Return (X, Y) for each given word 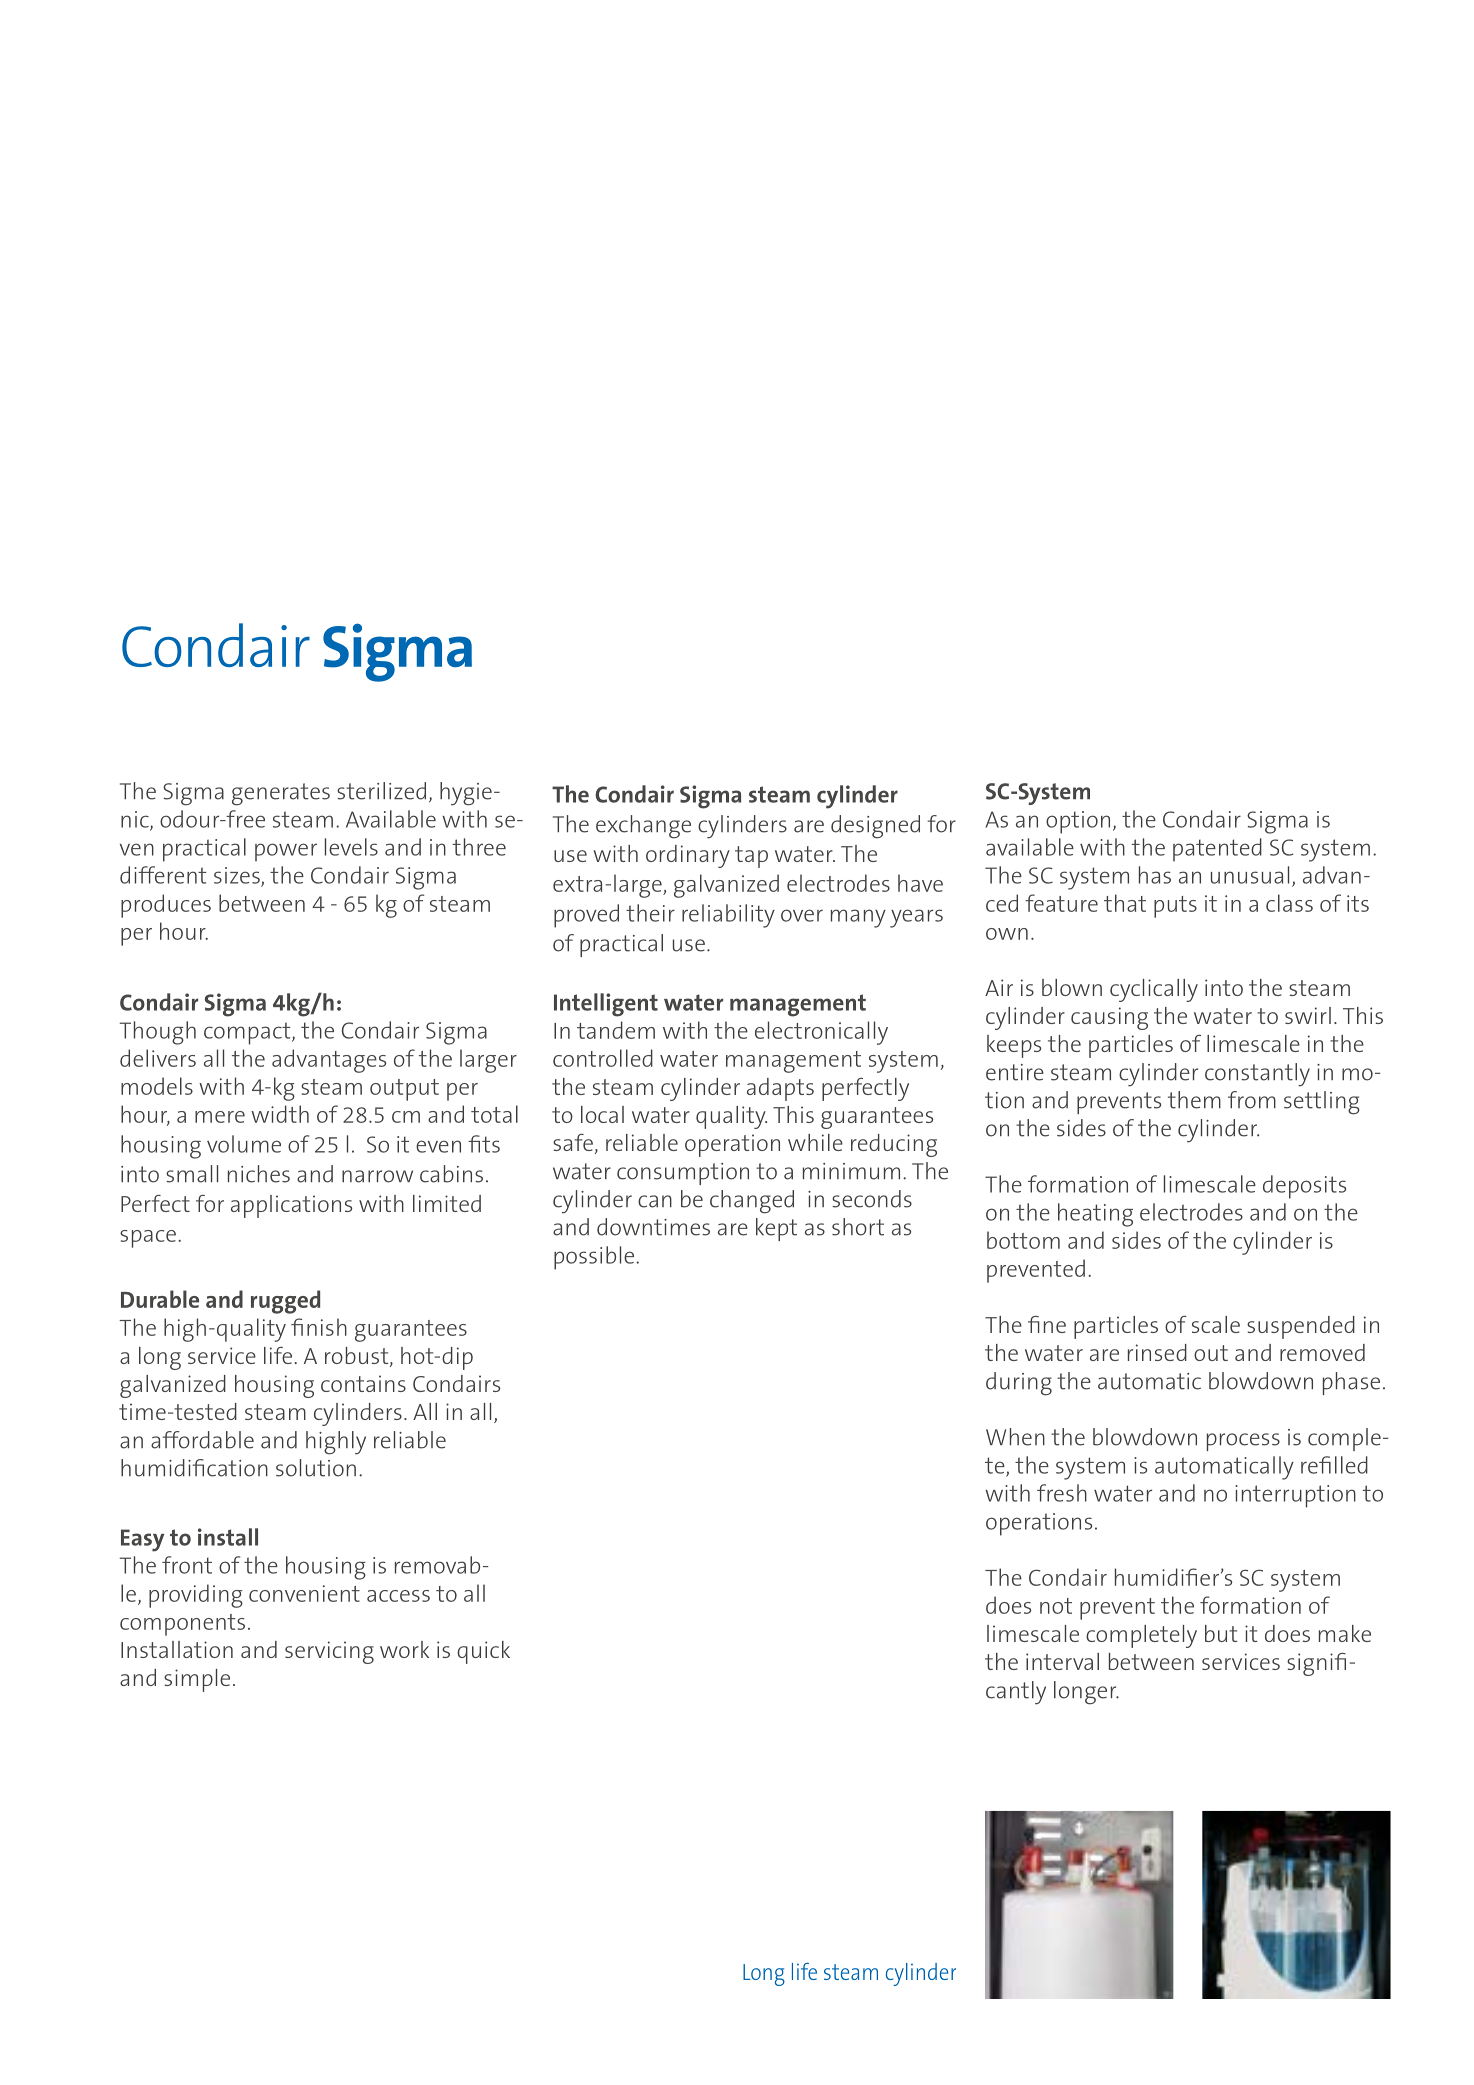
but (1221, 1633)
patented (1217, 850)
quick (483, 1652)
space (148, 1239)
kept (776, 1229)
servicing (329, 1652)
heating (1095, 1215)
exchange (643, 827)
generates (281, 794)
